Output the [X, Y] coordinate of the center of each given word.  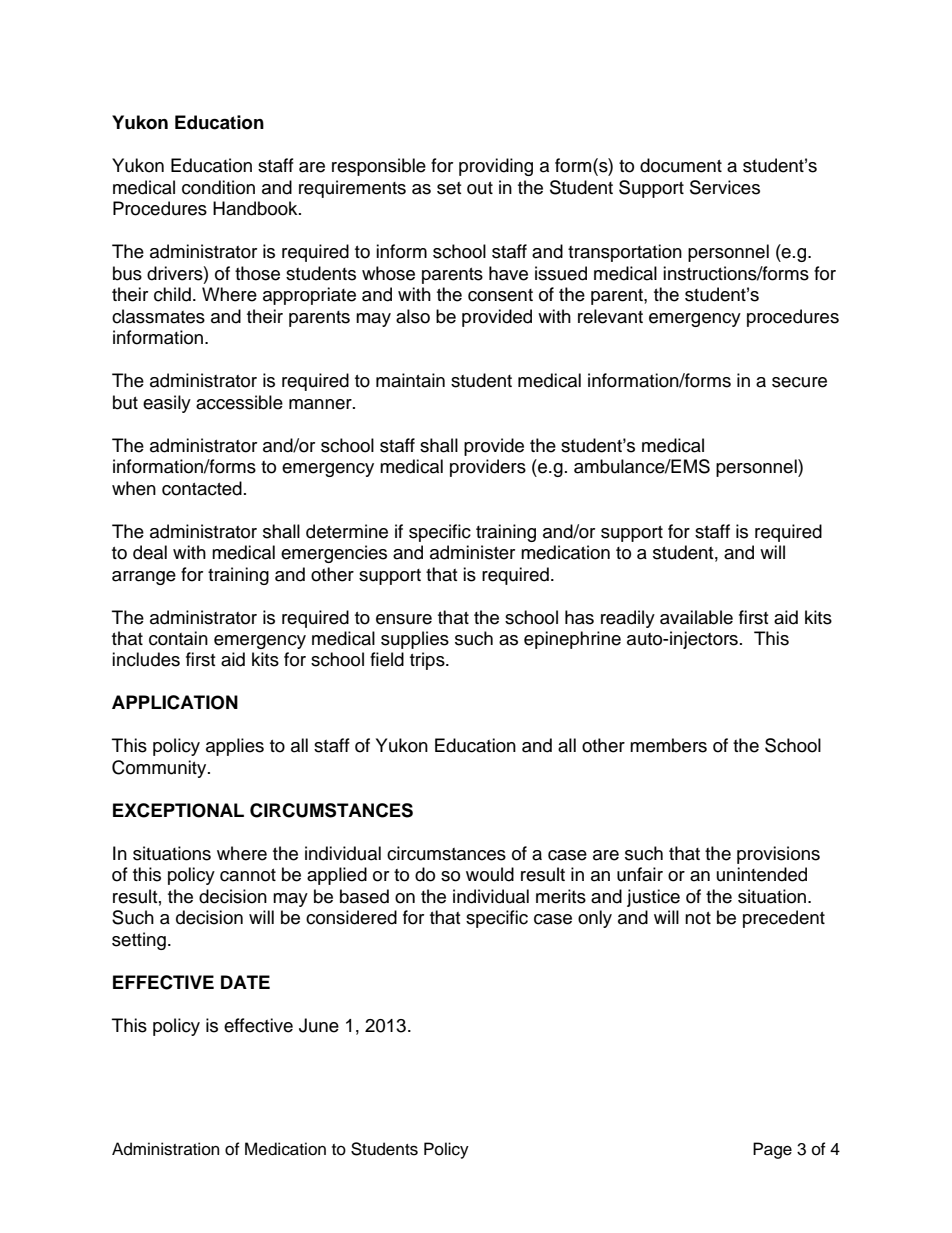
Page [772, 1150]
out [480, 188]
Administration [165, 1149]
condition [218, 187]
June [319, 1025]
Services [725, 187]
